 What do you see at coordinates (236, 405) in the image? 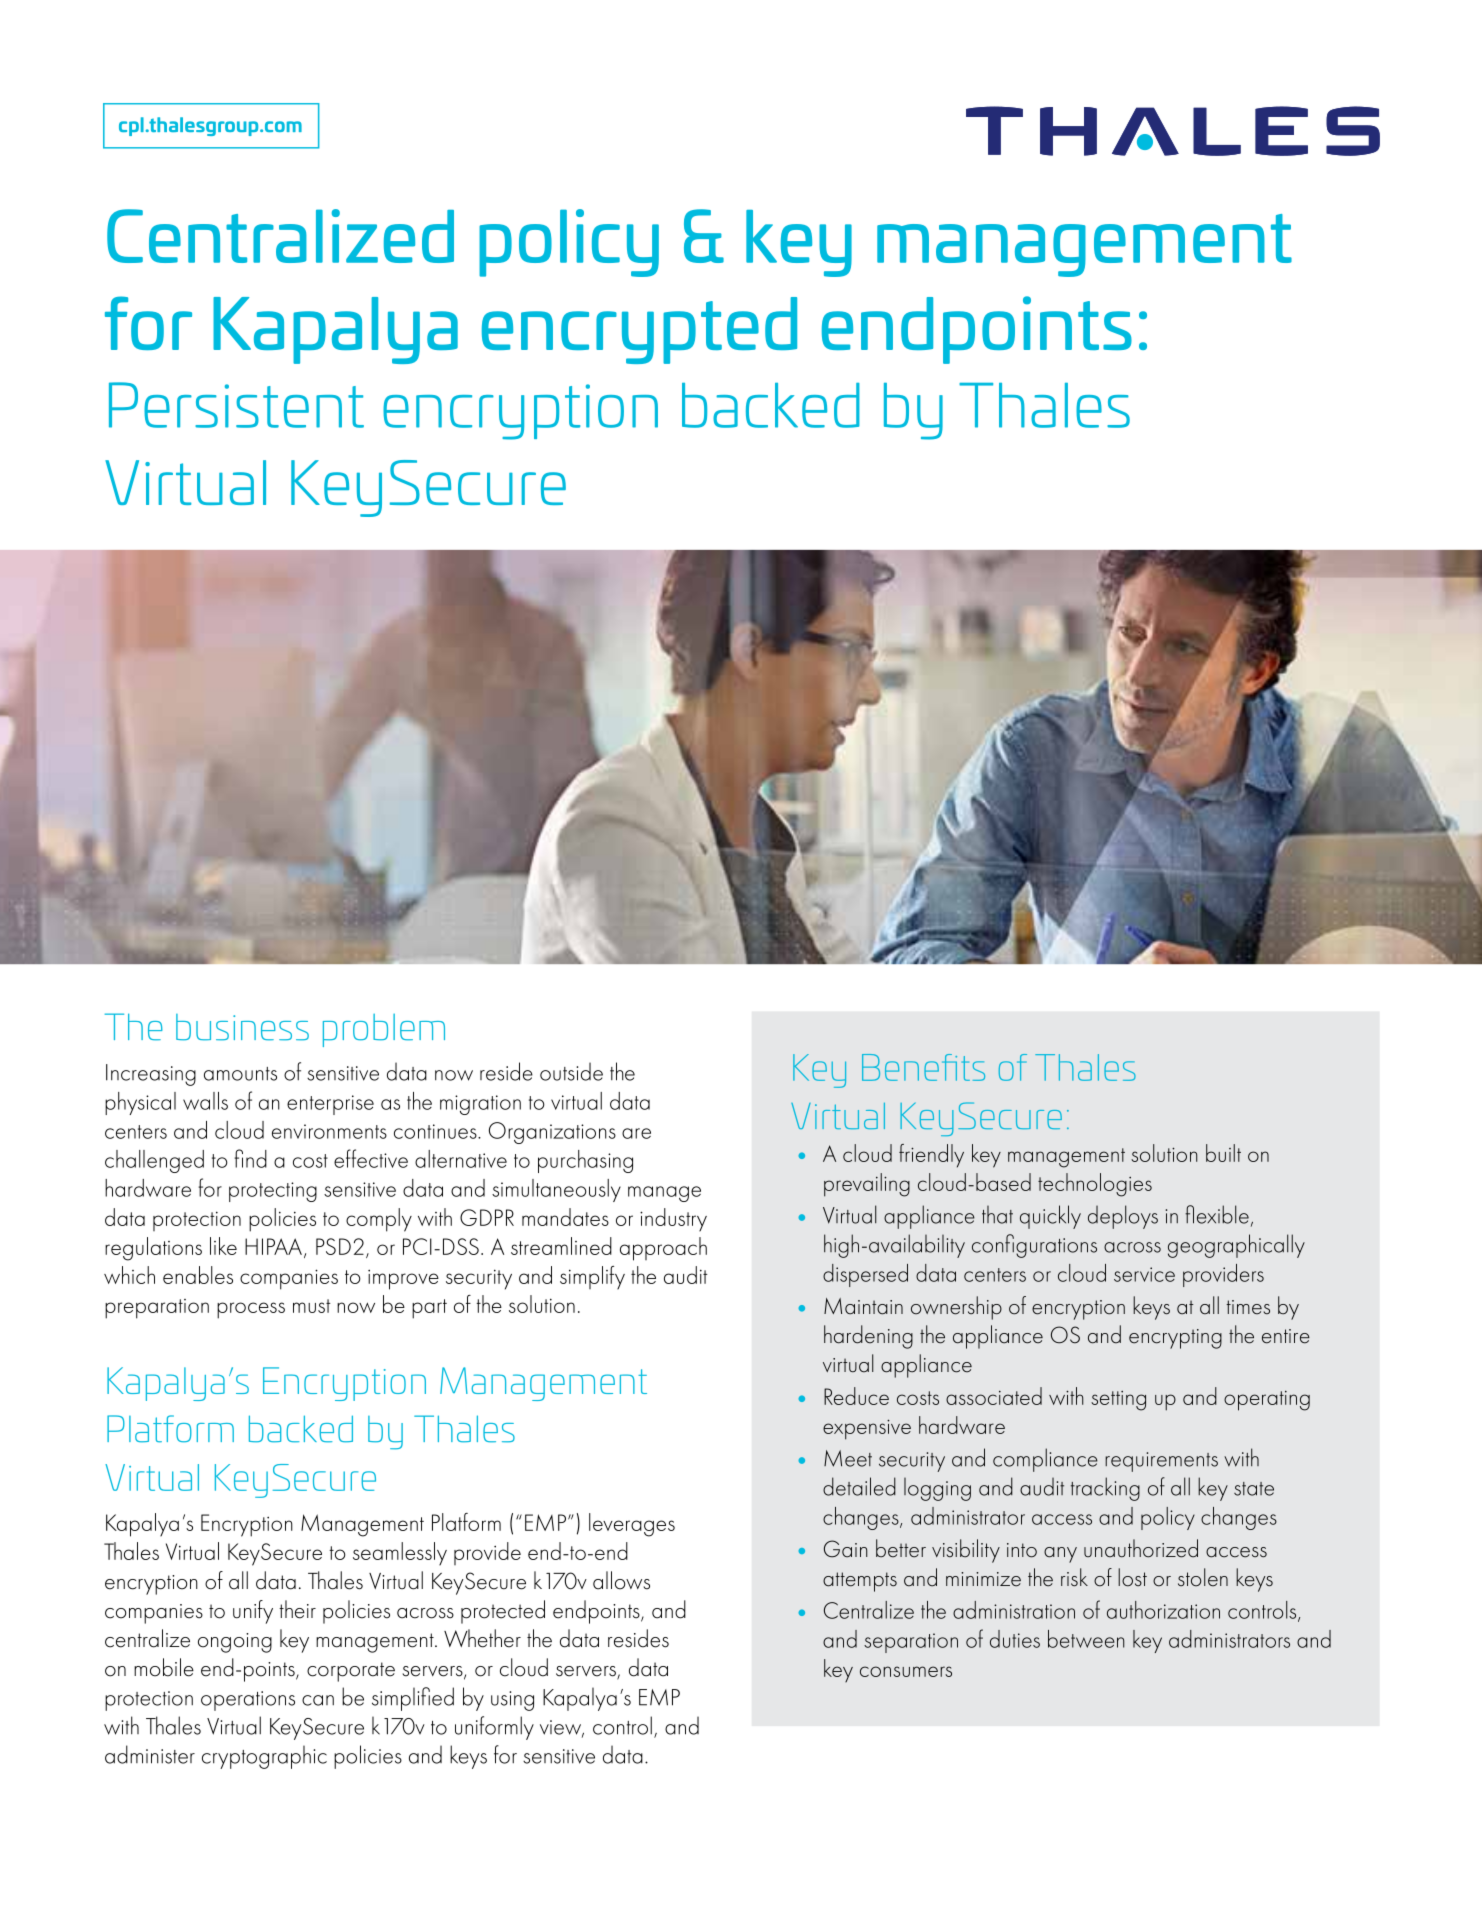
I see `Persistent` at bounding box center [236, 405].
